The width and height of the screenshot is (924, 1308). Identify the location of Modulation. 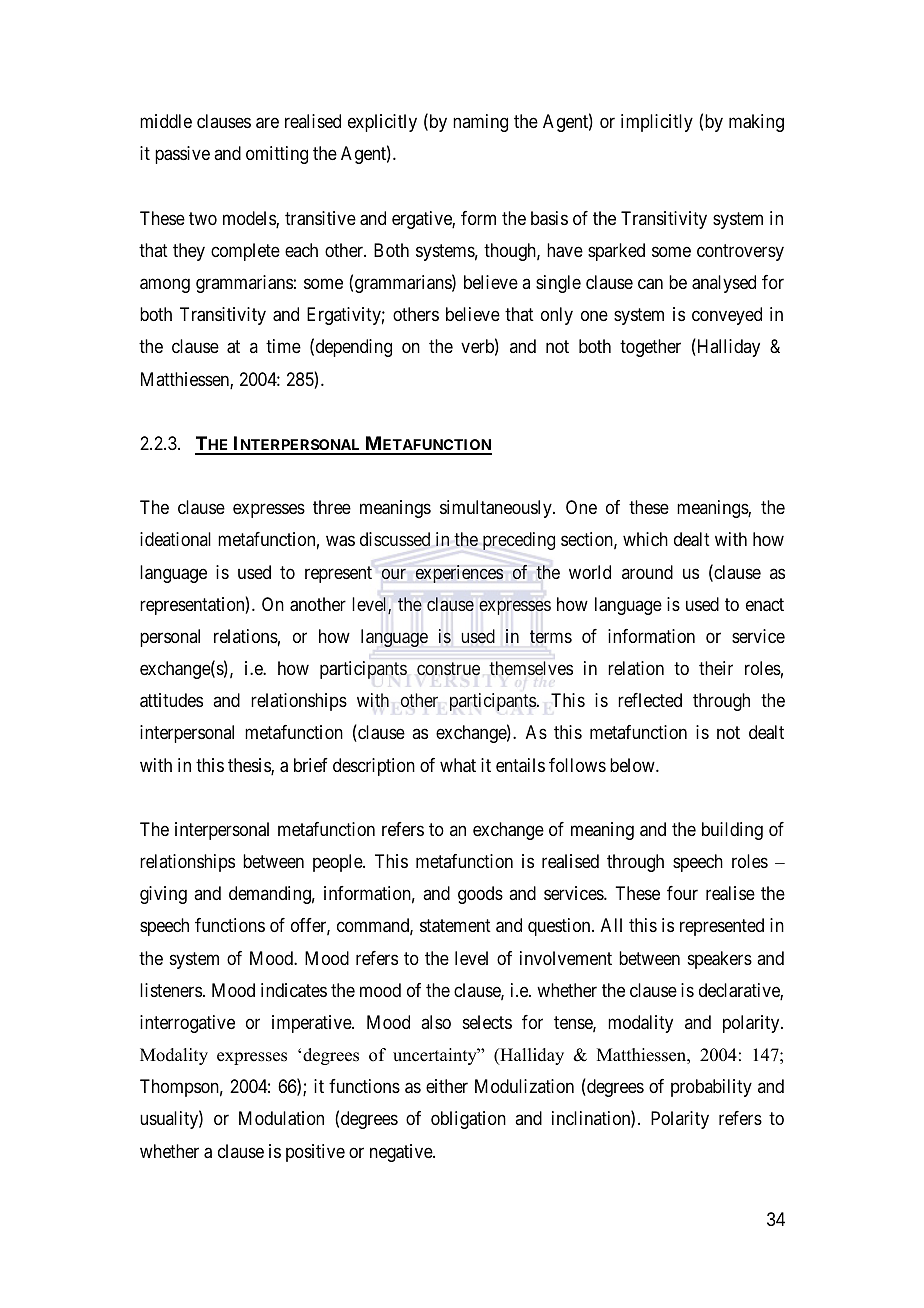
(281, 1118).
